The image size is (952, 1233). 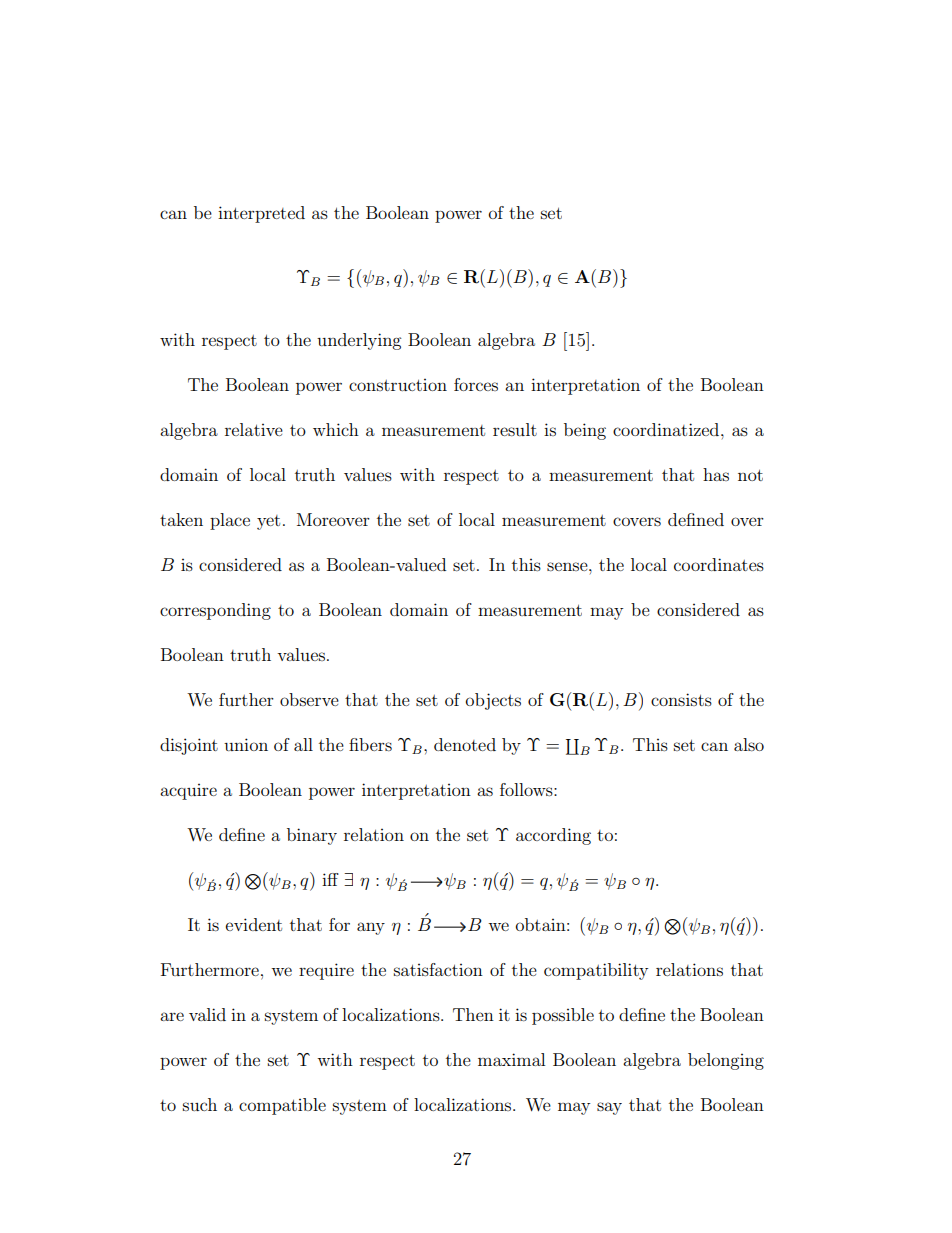 I want to click on satisfaction, so click(x=438, y=969).
